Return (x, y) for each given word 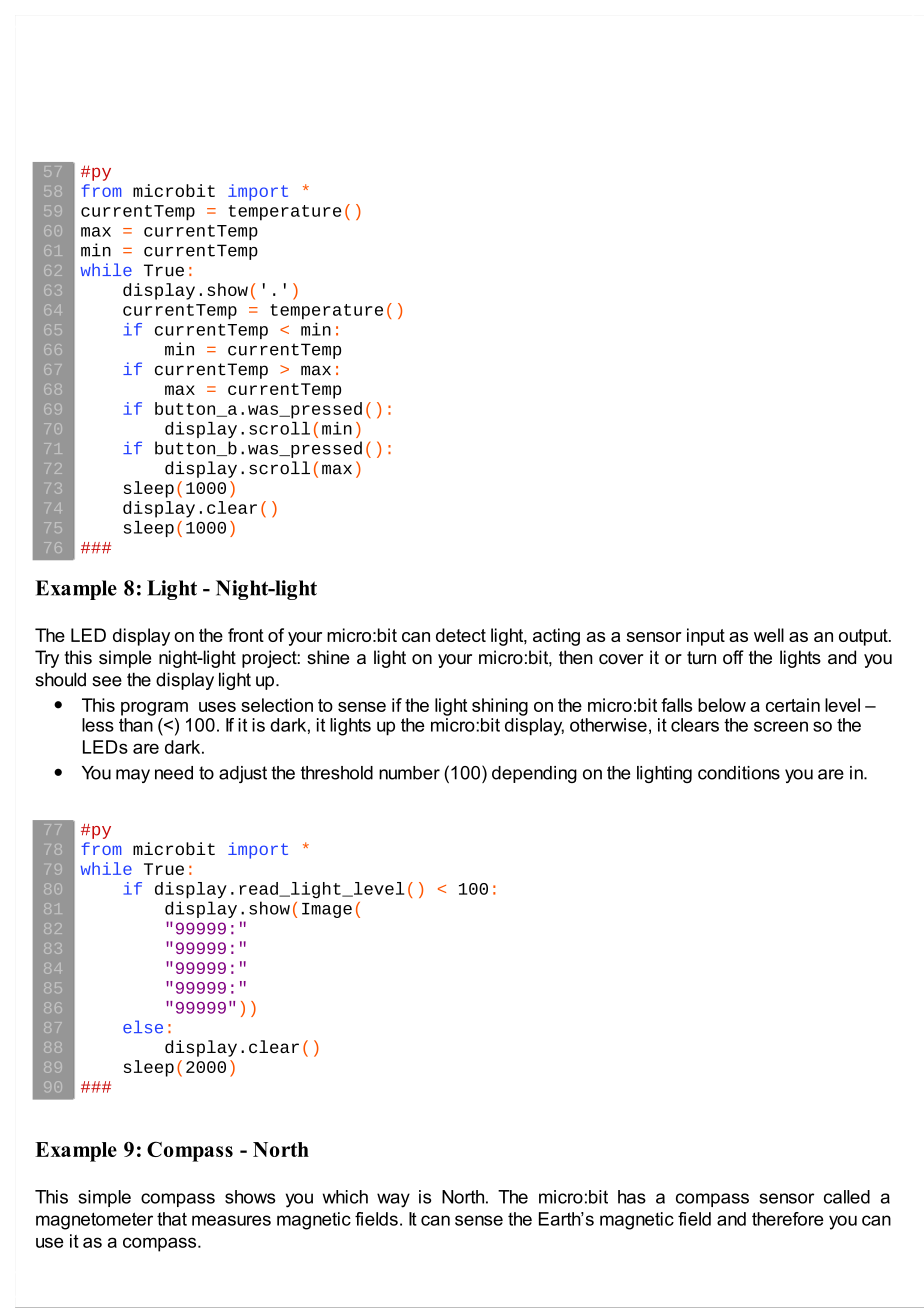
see (107, 681)
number (409, 773)
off (733, 657)
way (393, 1200)
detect (461, 635)
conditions (739, 773)
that (172, 1219)
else (143, 1027)
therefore (788, 1219)
